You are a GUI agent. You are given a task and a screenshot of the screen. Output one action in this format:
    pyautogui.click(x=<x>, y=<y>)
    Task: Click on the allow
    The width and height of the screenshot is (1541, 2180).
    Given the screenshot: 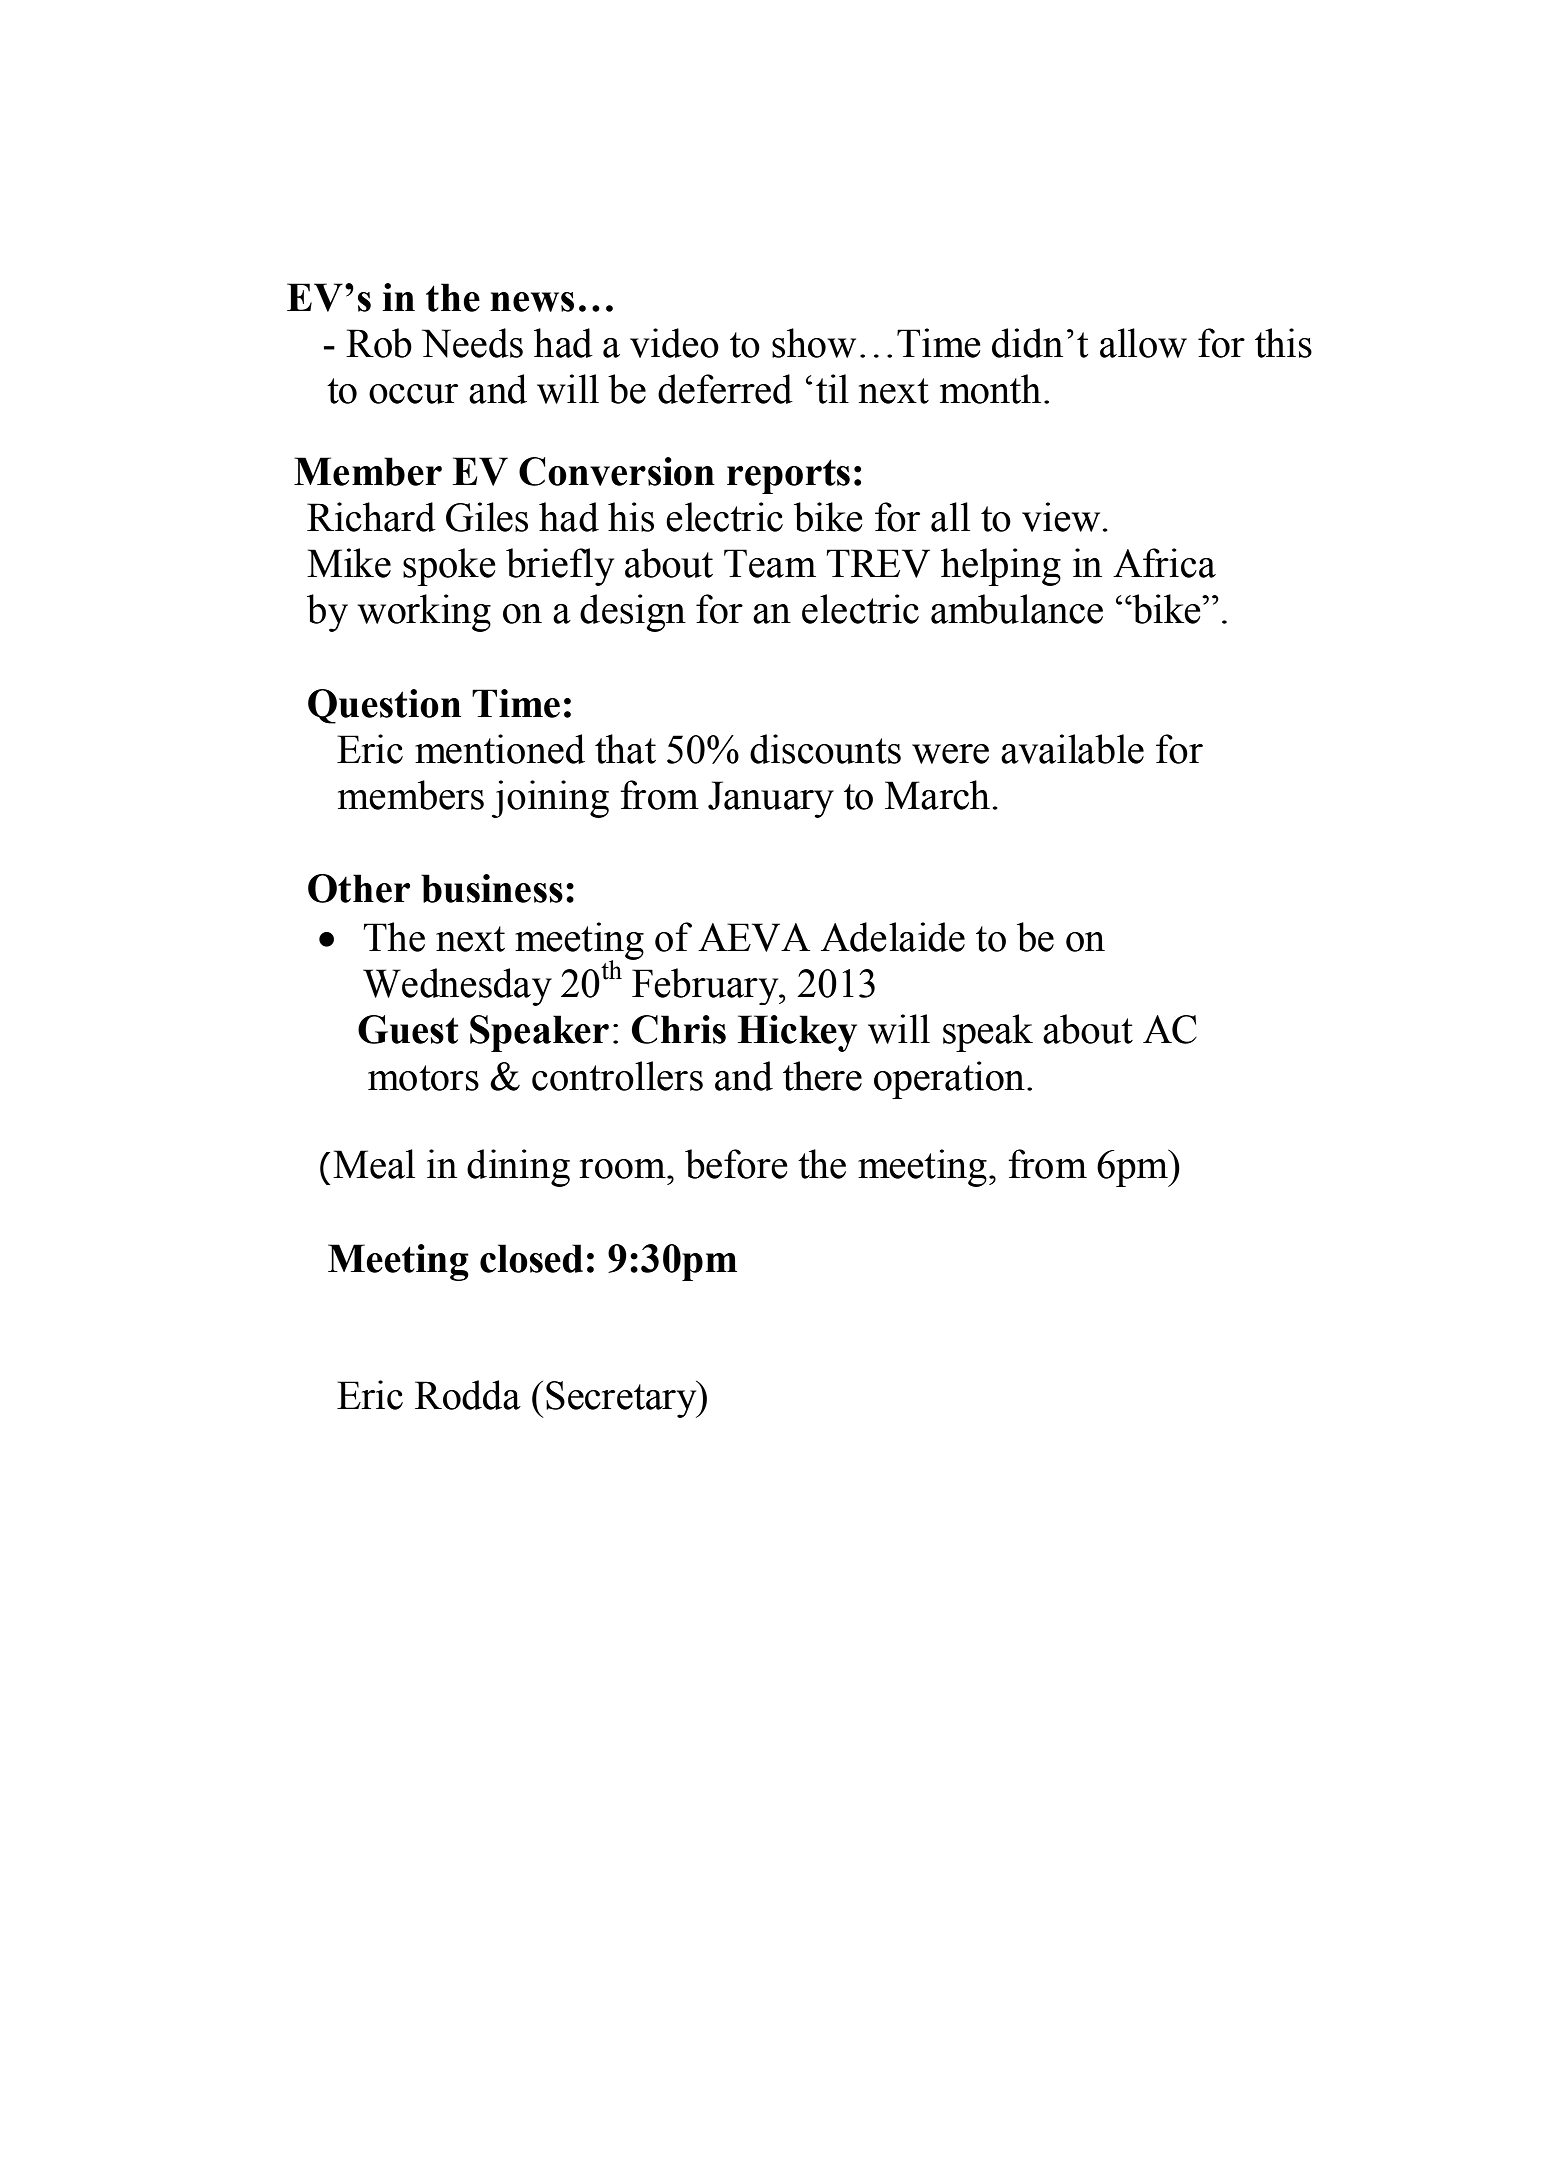 What is the action you would take?
    pyautogui.click(x=1143, y=343)
